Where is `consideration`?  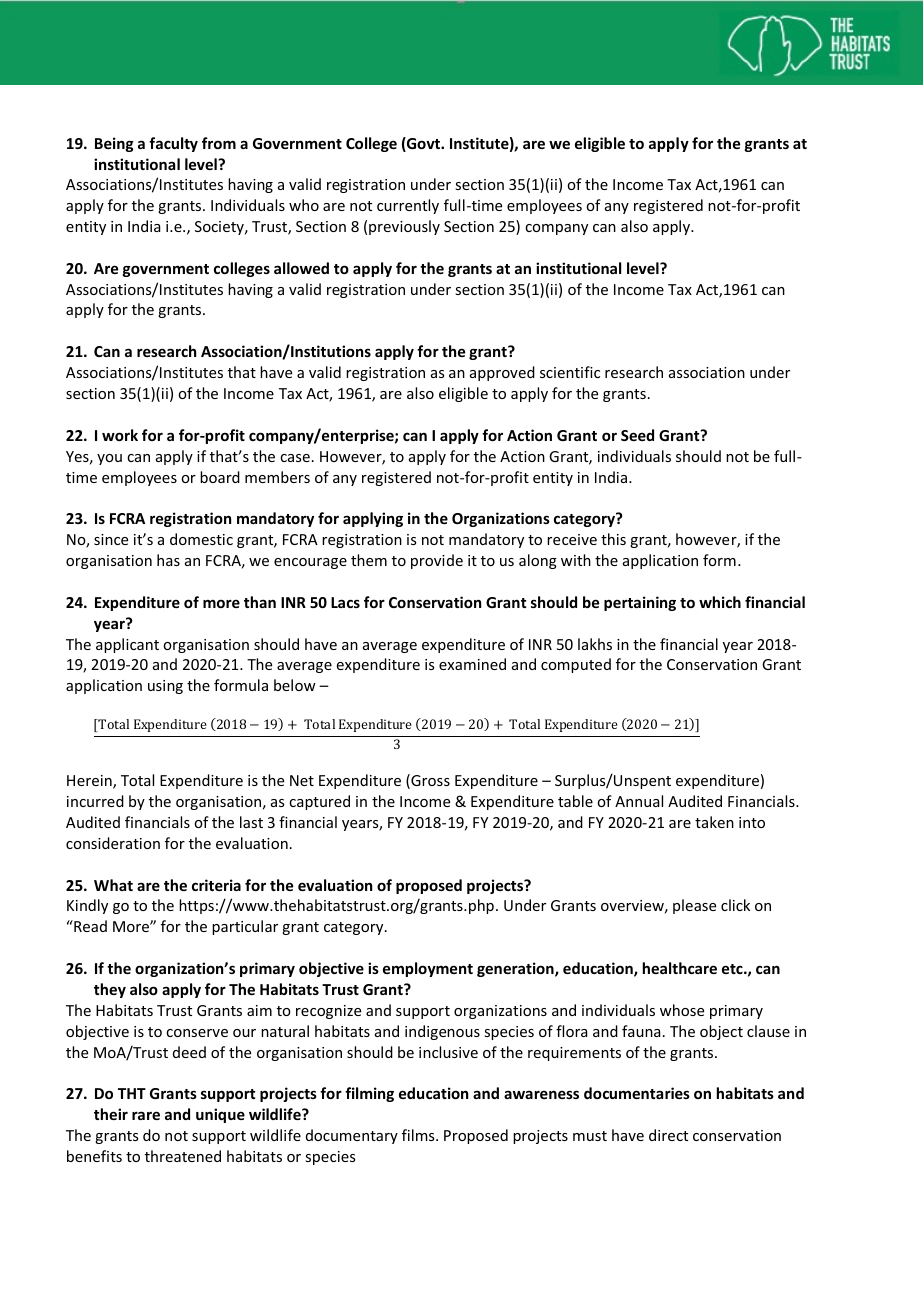
consideration is located at coordinates (113, 843).
